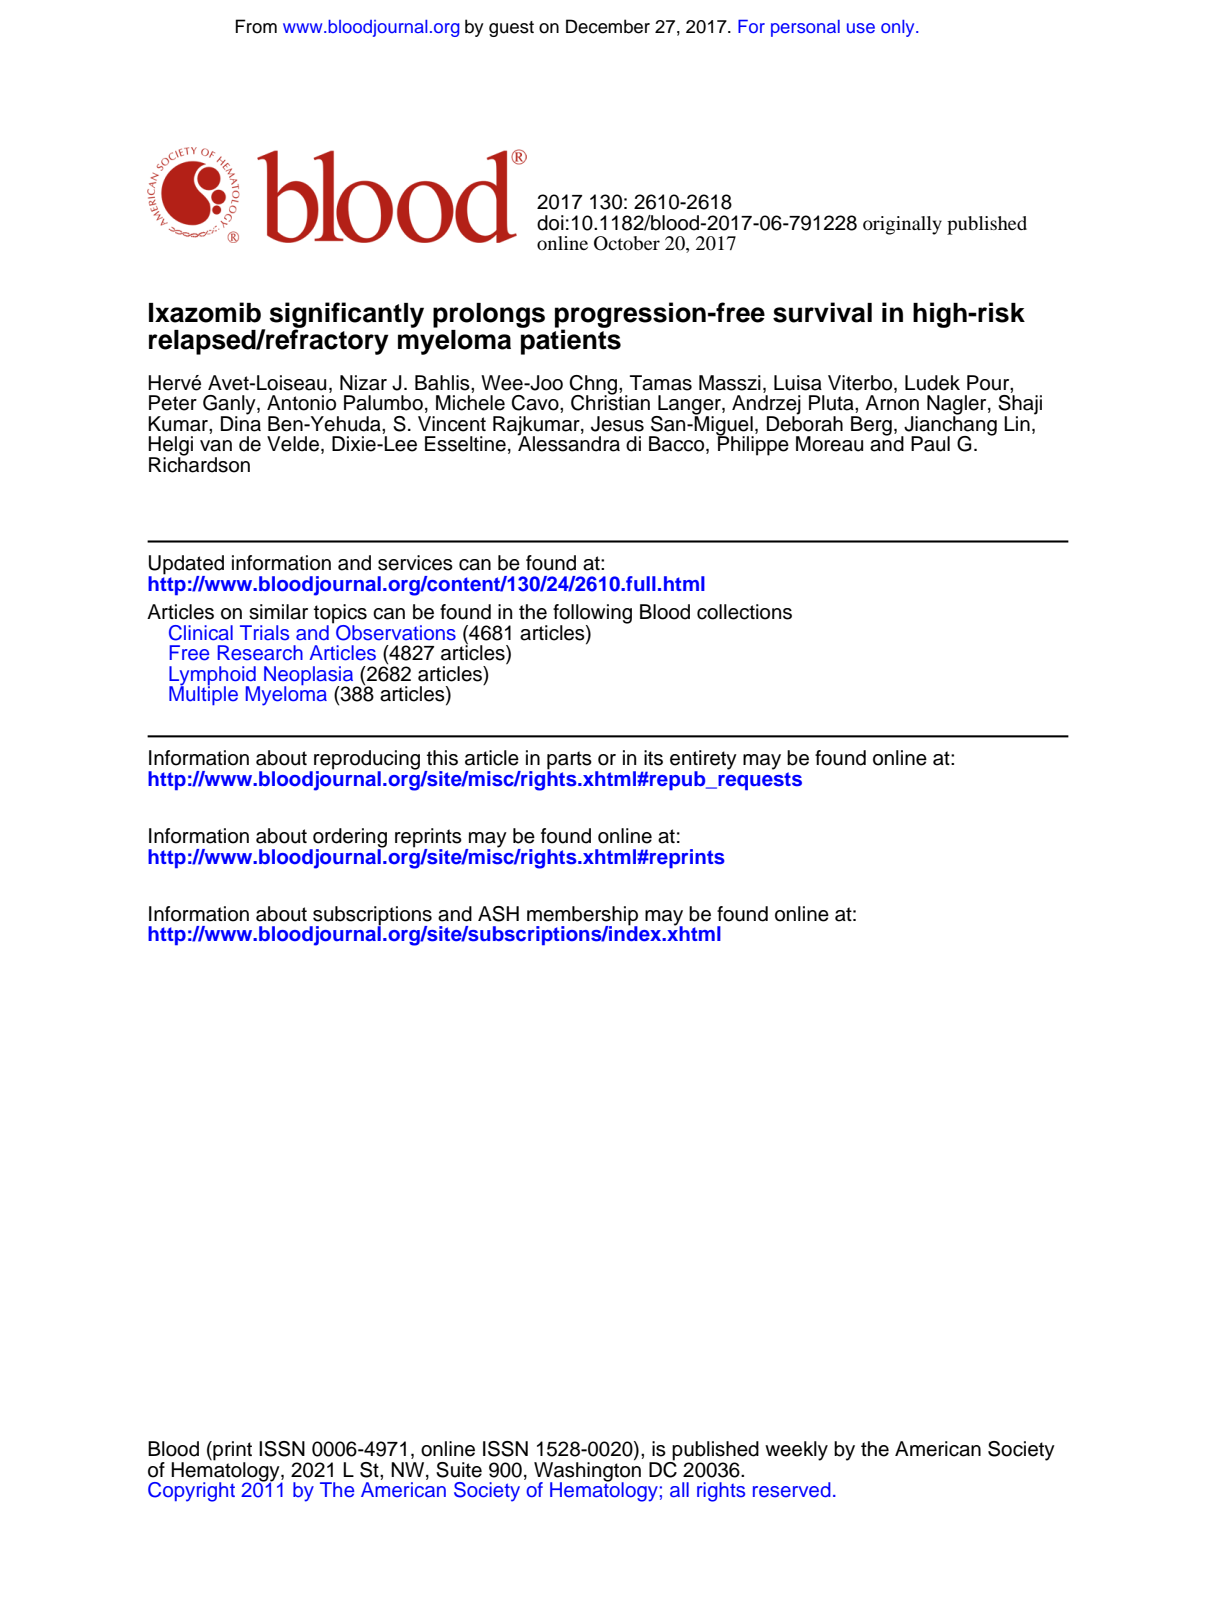 The height and width of the screenshot is (1604, 1216). Describe the element at coordinates (349, 839) in the screenshot. I see `ordering` at that location.
